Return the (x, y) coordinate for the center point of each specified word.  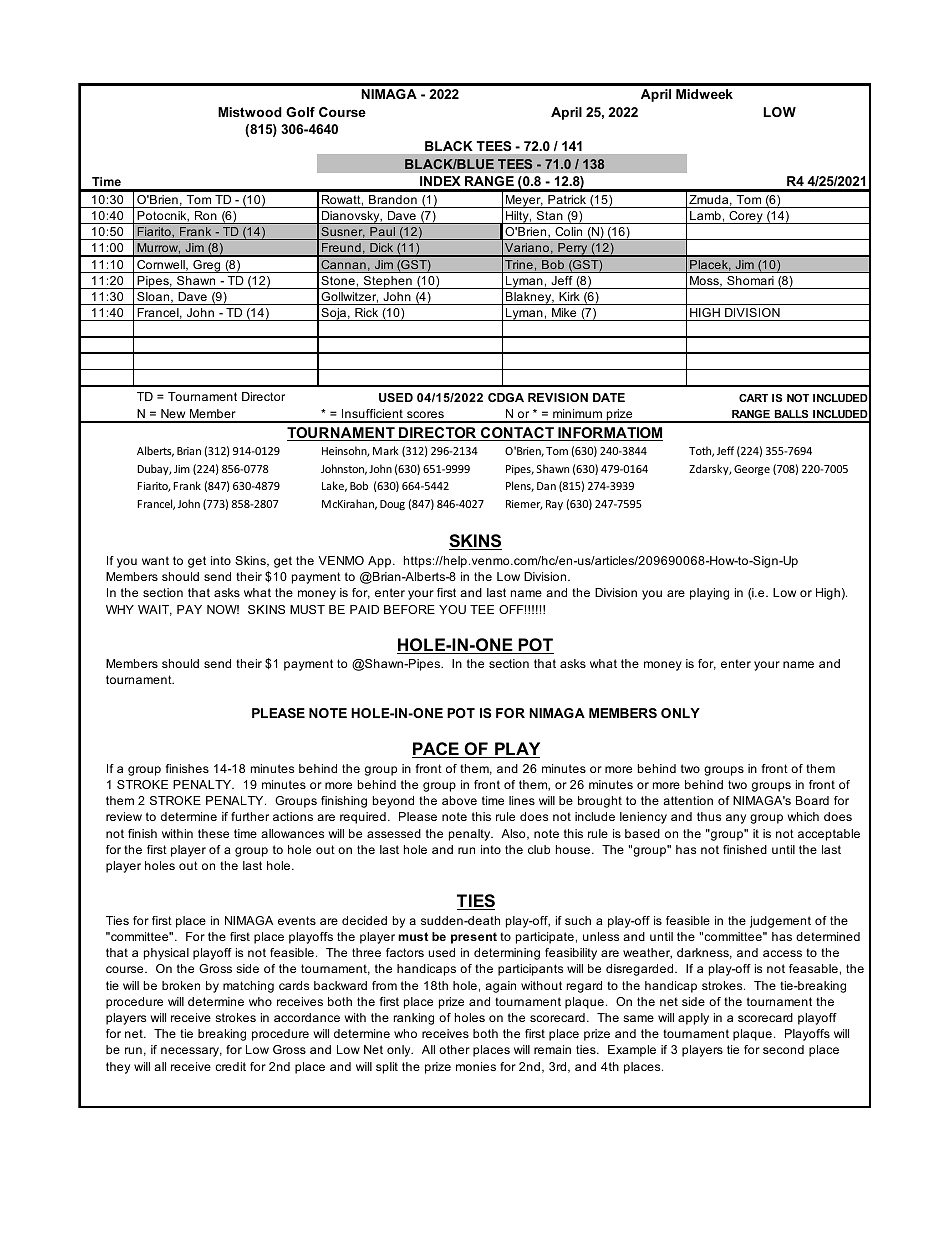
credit (230, 1066)
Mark (386, 450)
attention (688, 800)
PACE (436, 750)
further (250, 816)
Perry (573, 250)
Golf (300, 112)
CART (753, 398)
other (454, 1049)
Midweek (704, 94)
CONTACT (517, 434)
